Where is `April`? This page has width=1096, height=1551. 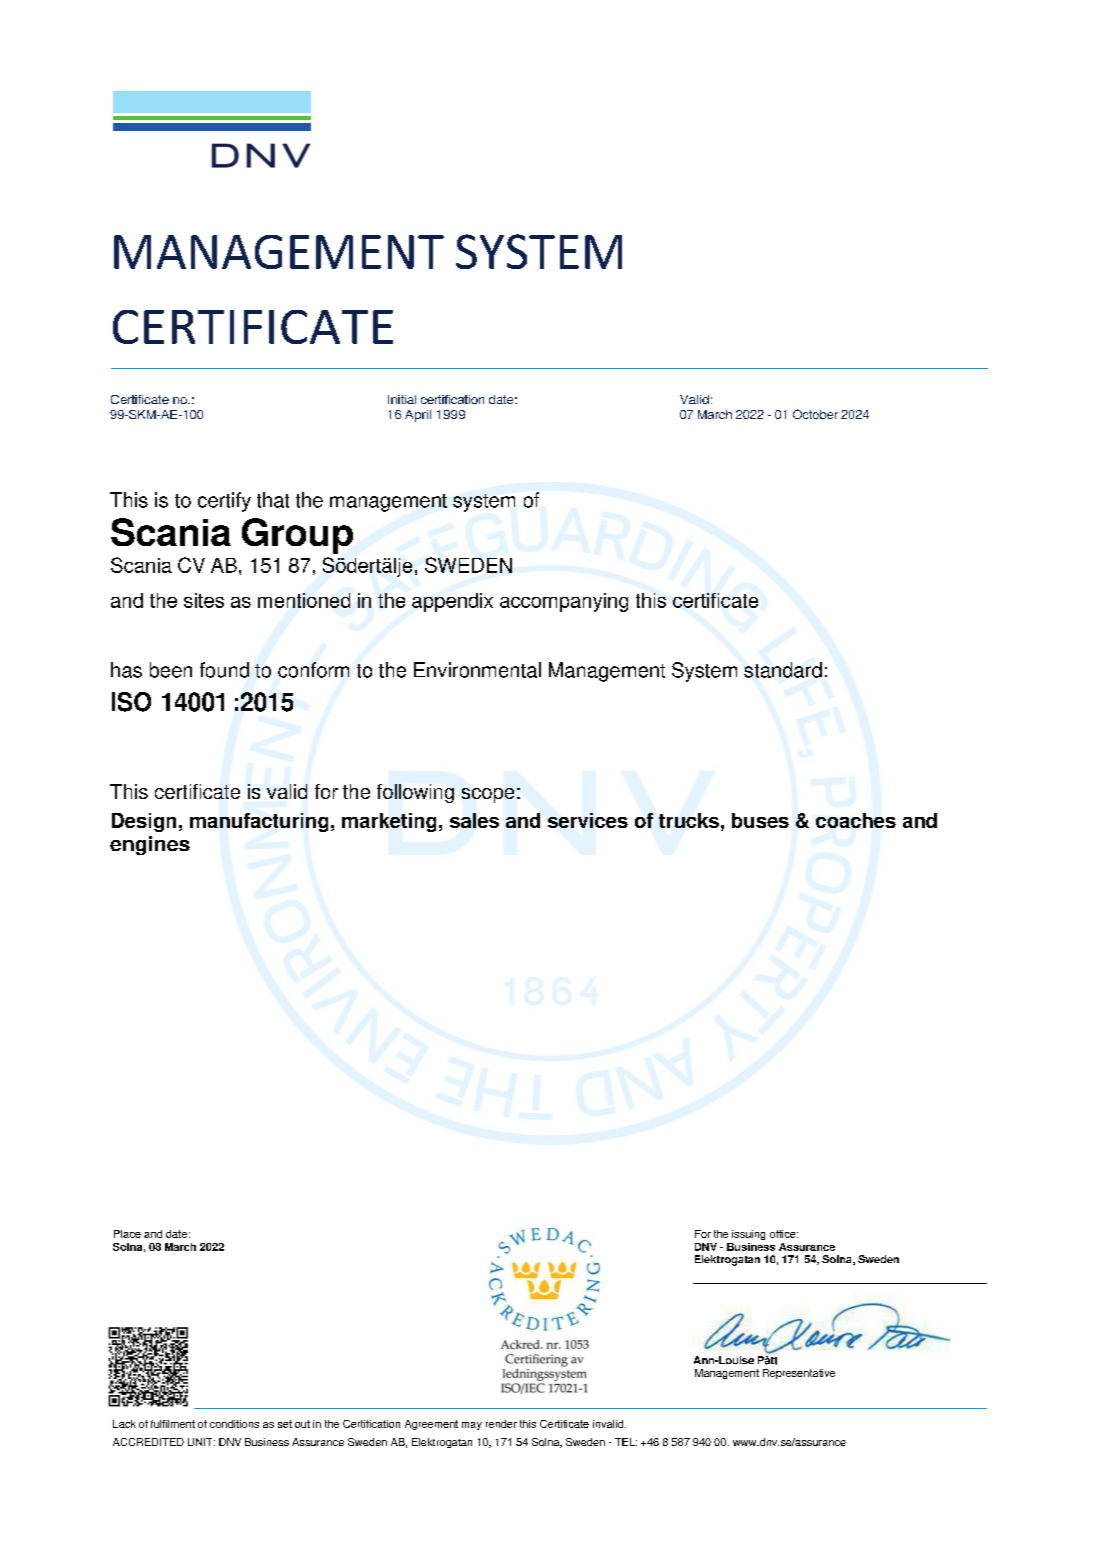 April is located at coordinates (418, 416).
